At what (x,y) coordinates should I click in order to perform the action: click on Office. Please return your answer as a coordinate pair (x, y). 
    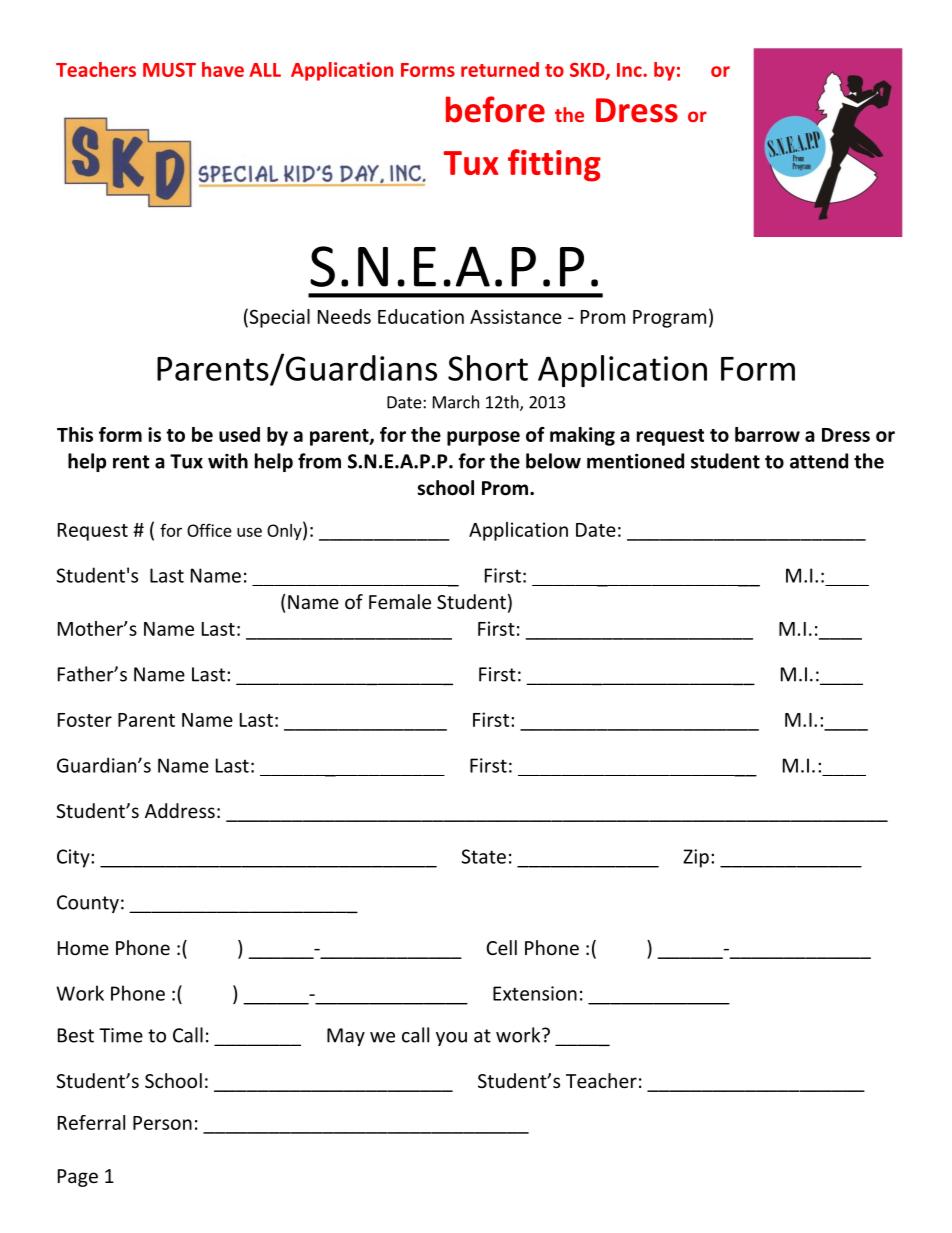
    Looking at the image, I should click on (209, 530).
